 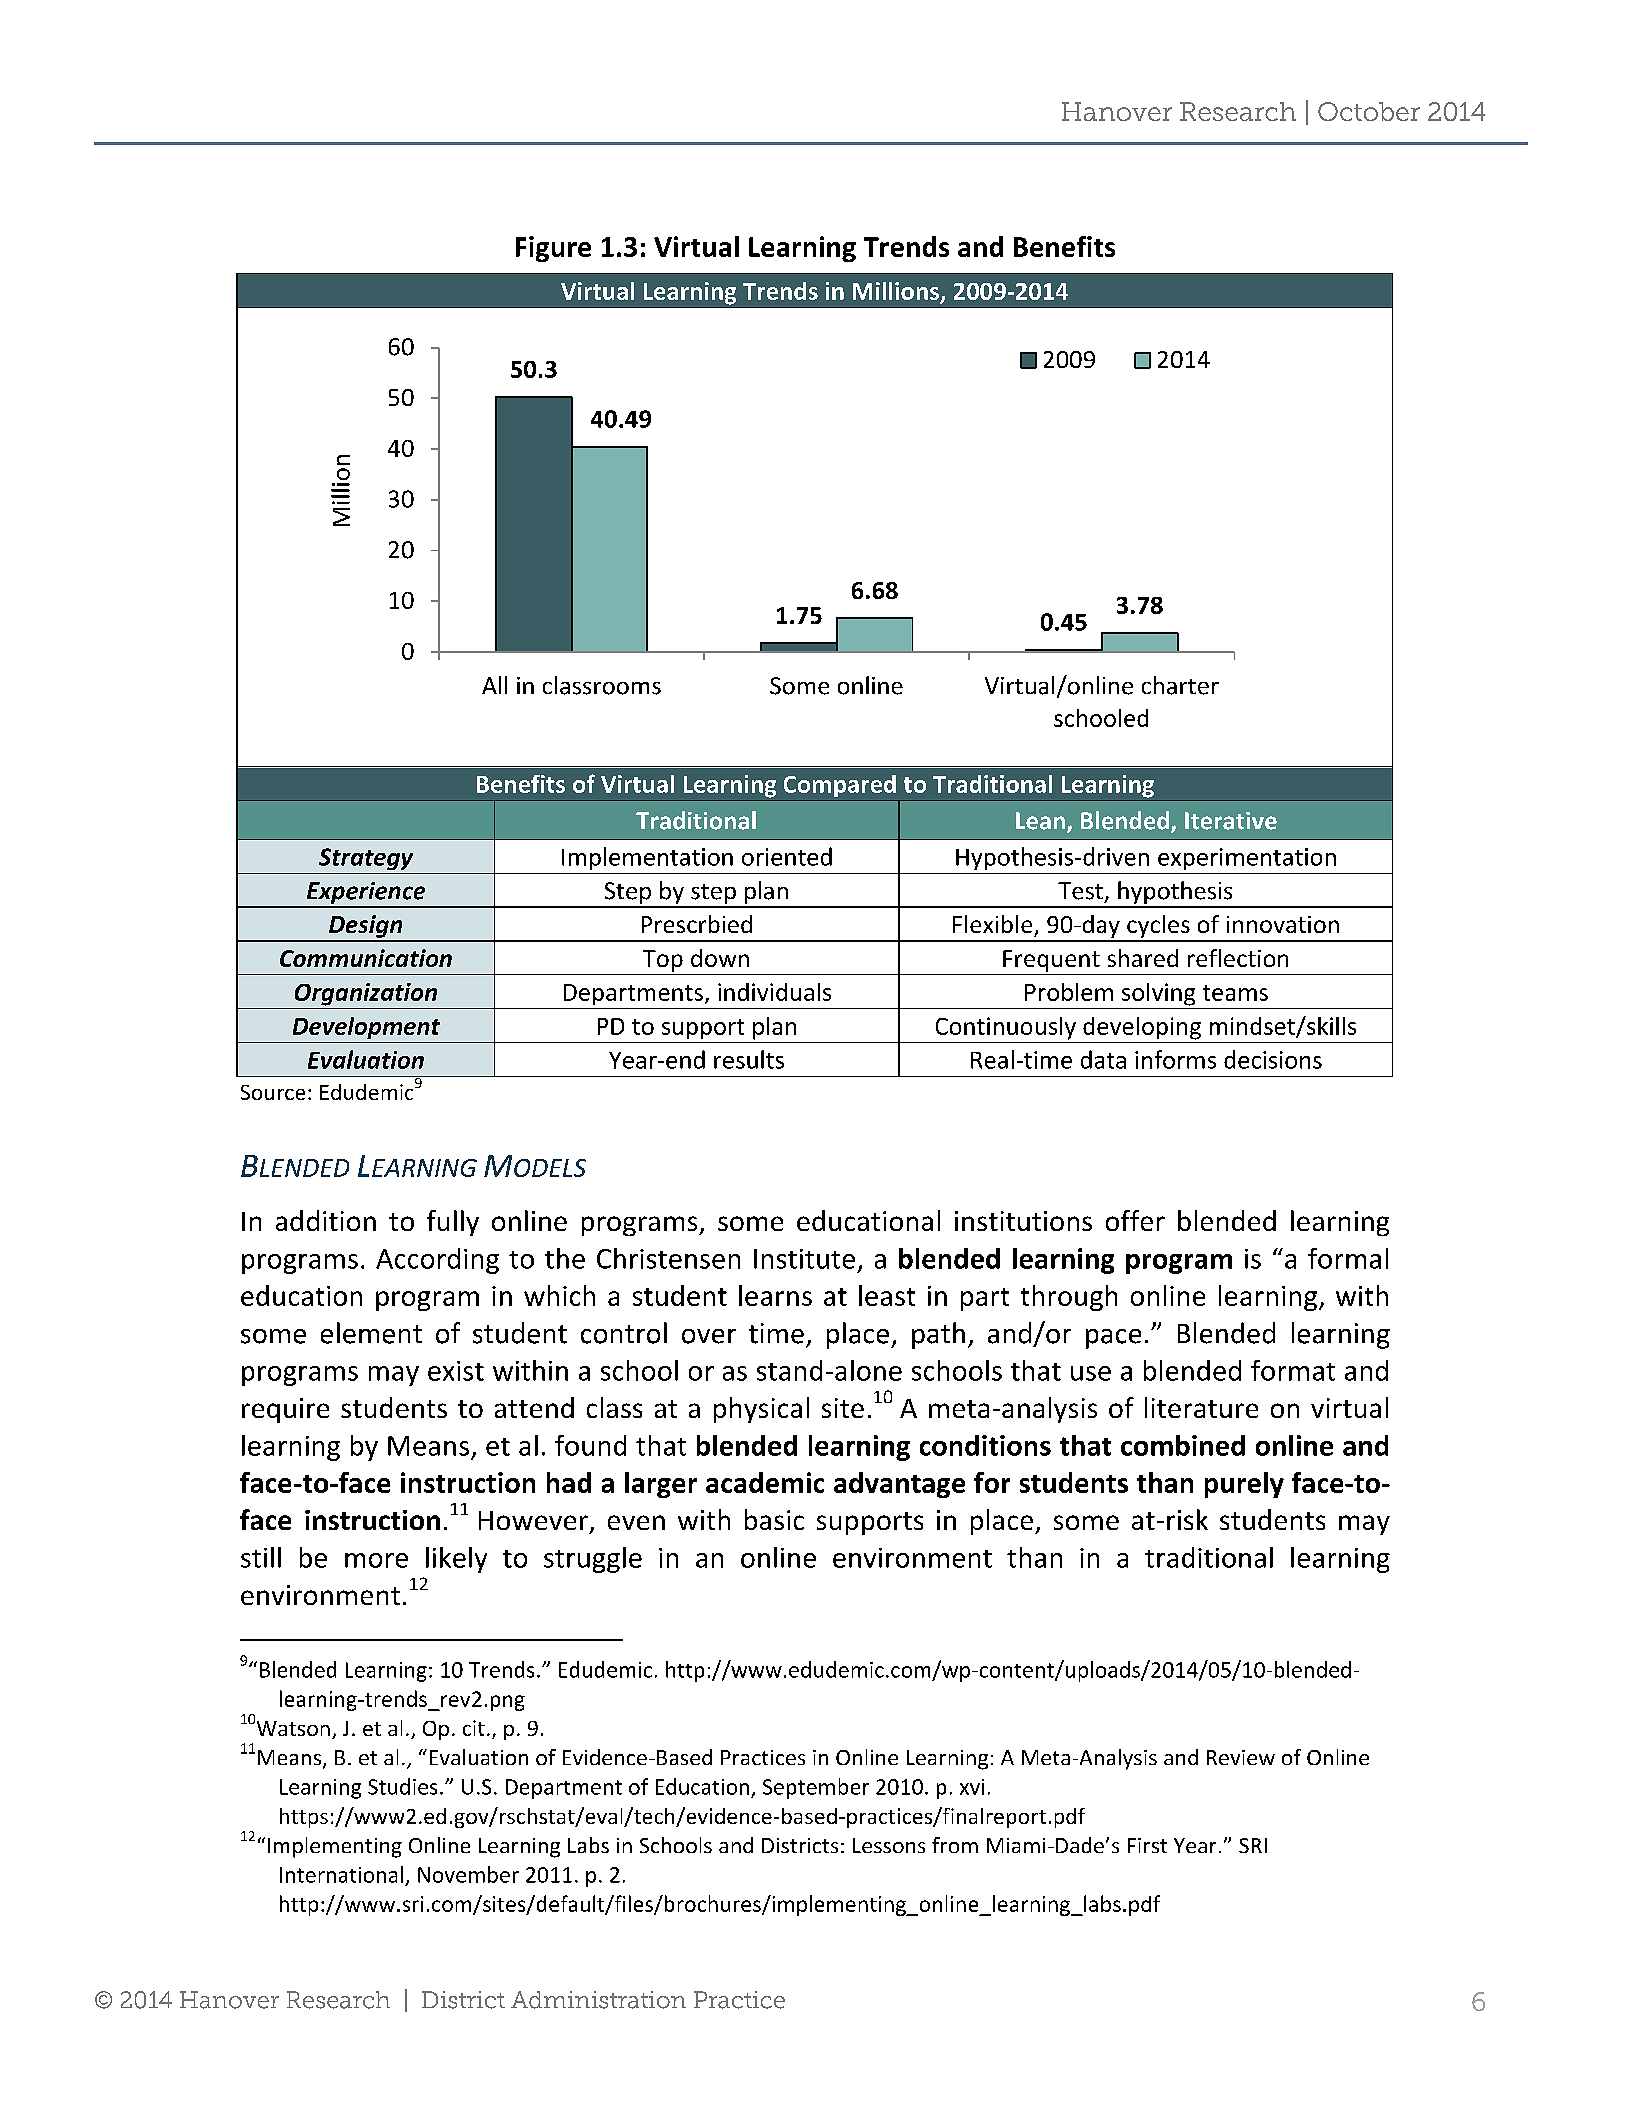 I want to click on results, so click(x=749, y=1059).
